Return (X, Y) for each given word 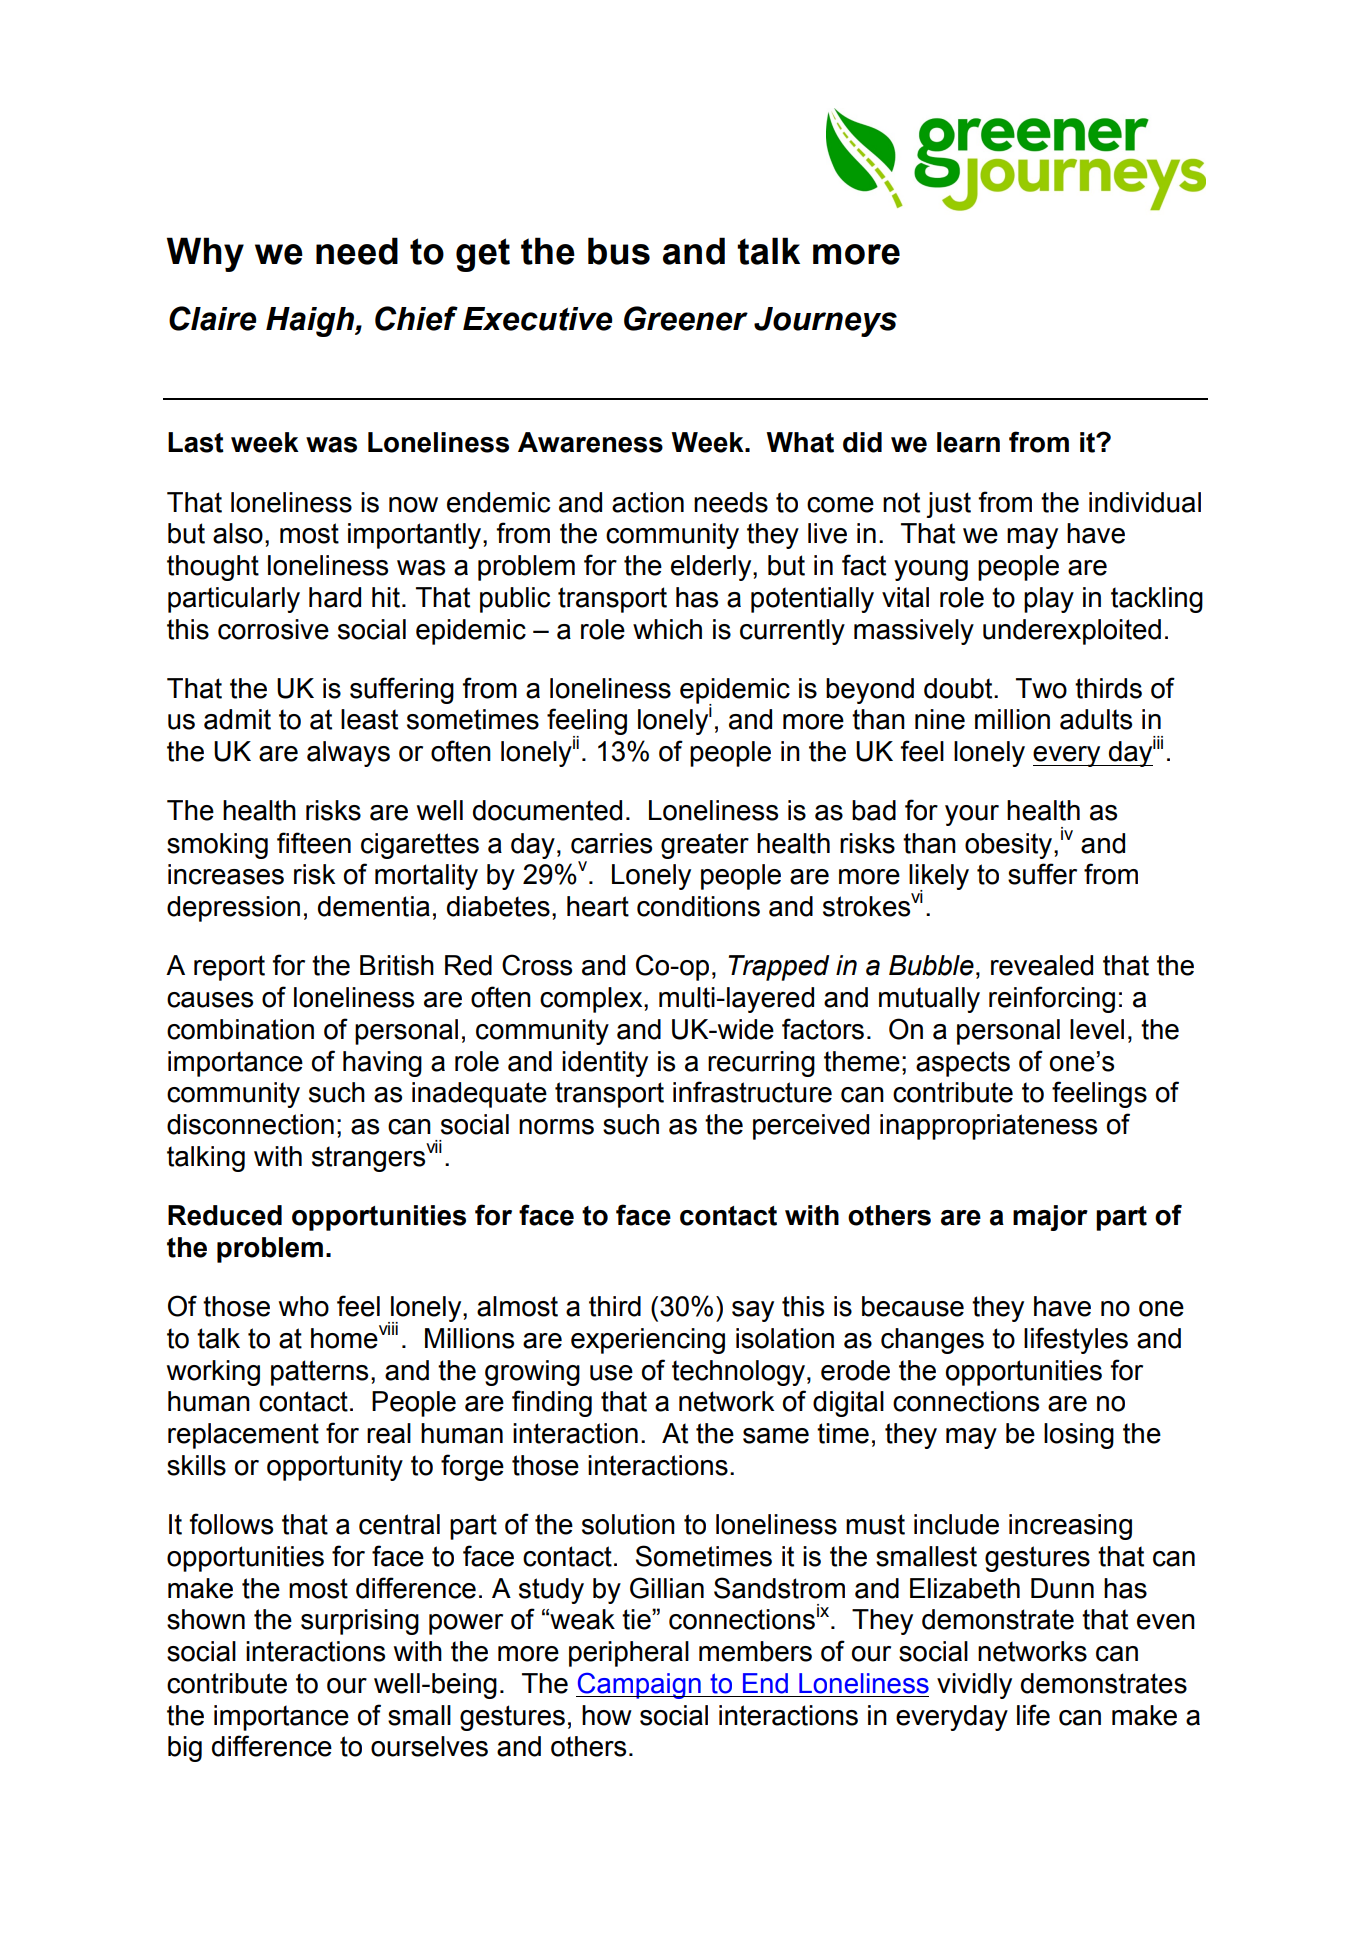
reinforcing (1052, 999)
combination (240, 1029)
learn (968, 442)
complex (592, 1000)
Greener (686, 318)
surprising (360, 1622)
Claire (213, 318)
